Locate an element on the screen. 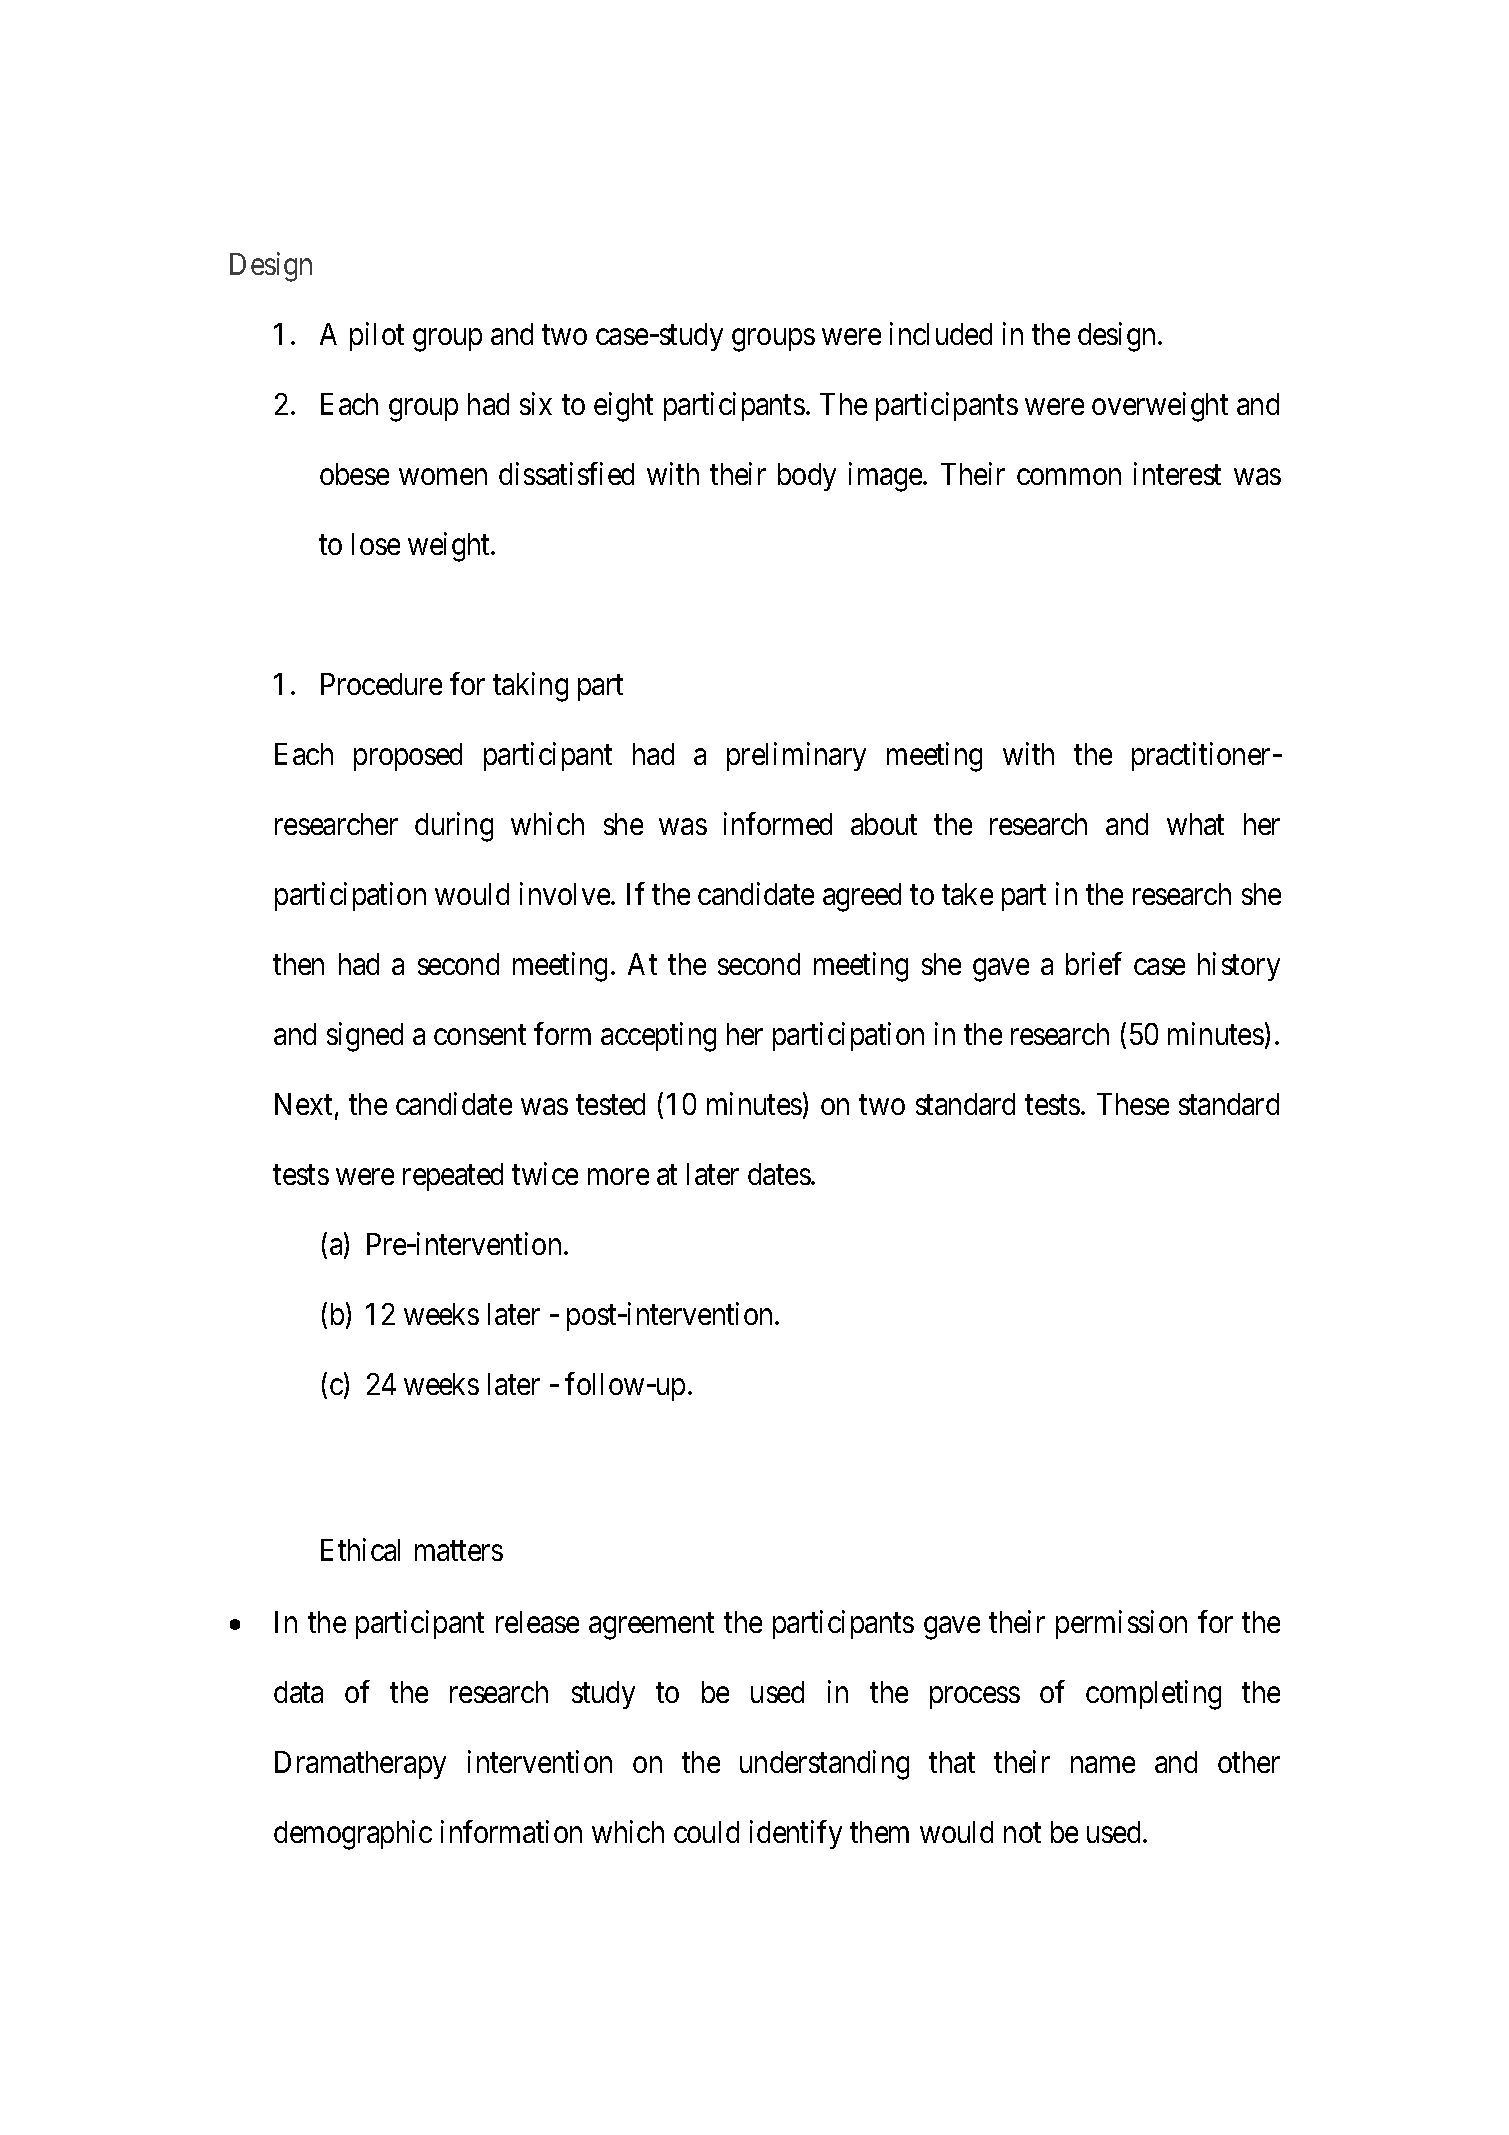 The height and width of the screenshot is (2135, 1509). These is located at coordinates (1133, 1104).
